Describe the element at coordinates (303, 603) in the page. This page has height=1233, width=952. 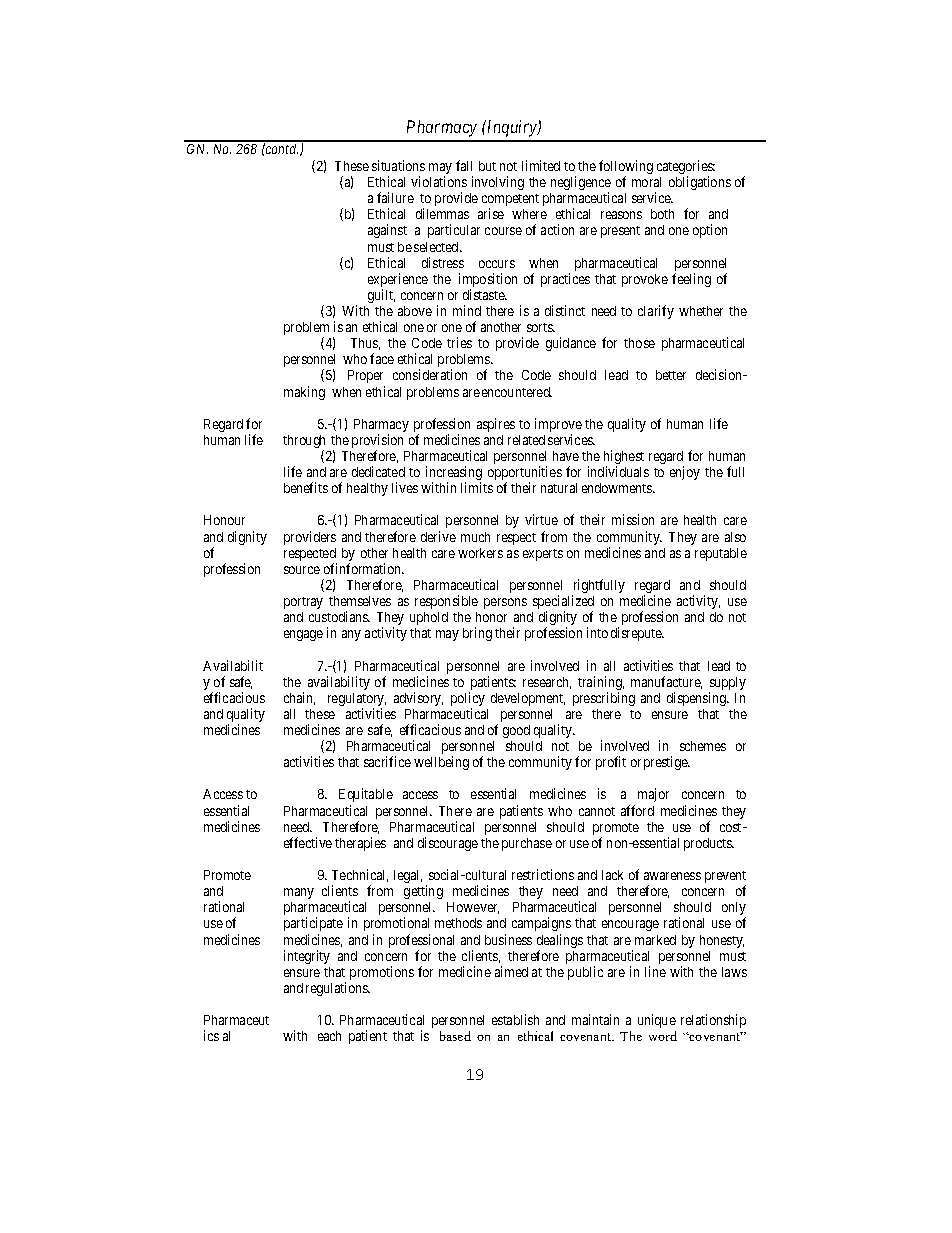
I see `portray` at that location.
